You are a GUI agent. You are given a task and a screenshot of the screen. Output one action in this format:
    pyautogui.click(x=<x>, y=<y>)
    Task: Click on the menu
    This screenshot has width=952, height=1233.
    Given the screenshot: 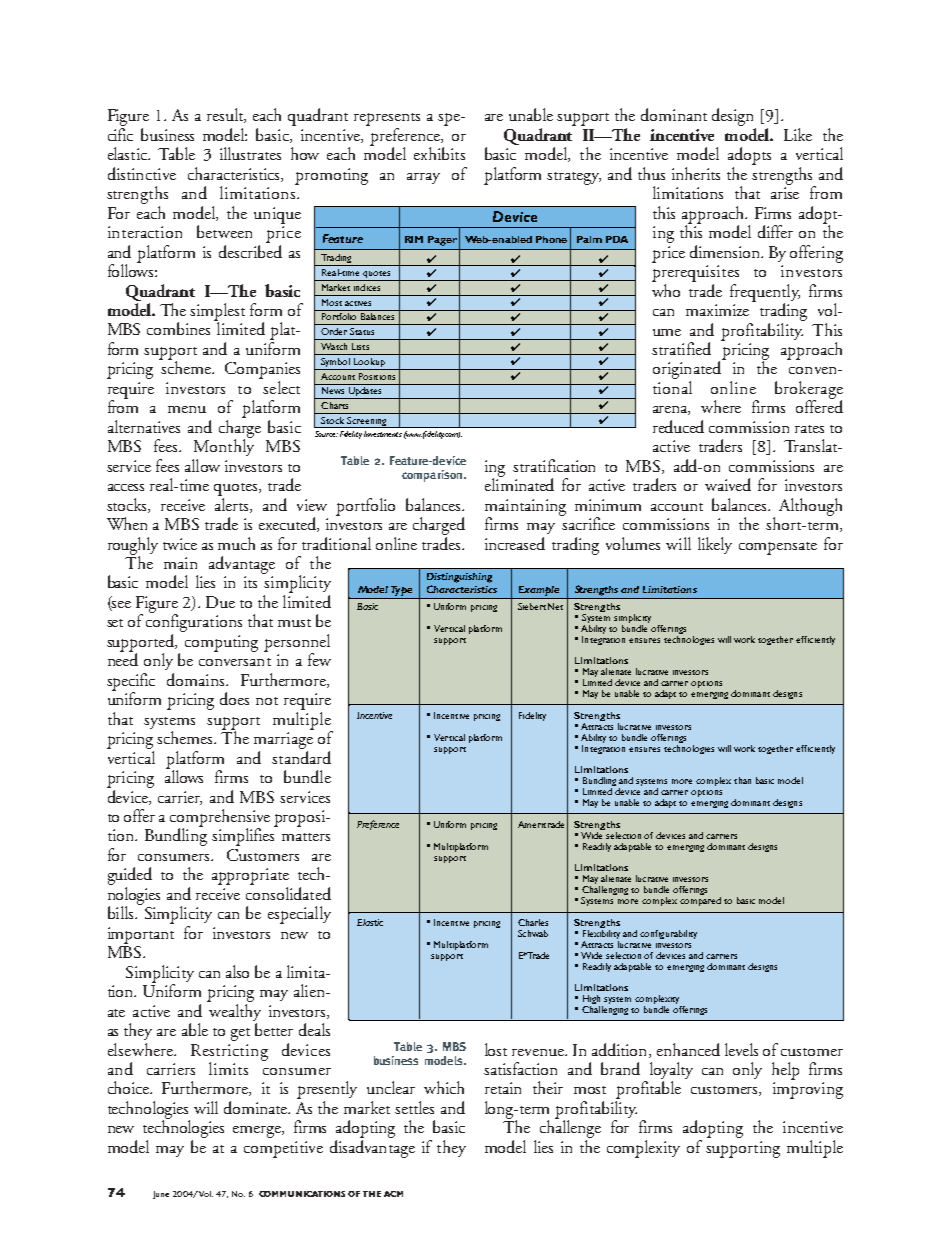 What is the action you would take?
    pyautogui.click(x=187, y=409)
